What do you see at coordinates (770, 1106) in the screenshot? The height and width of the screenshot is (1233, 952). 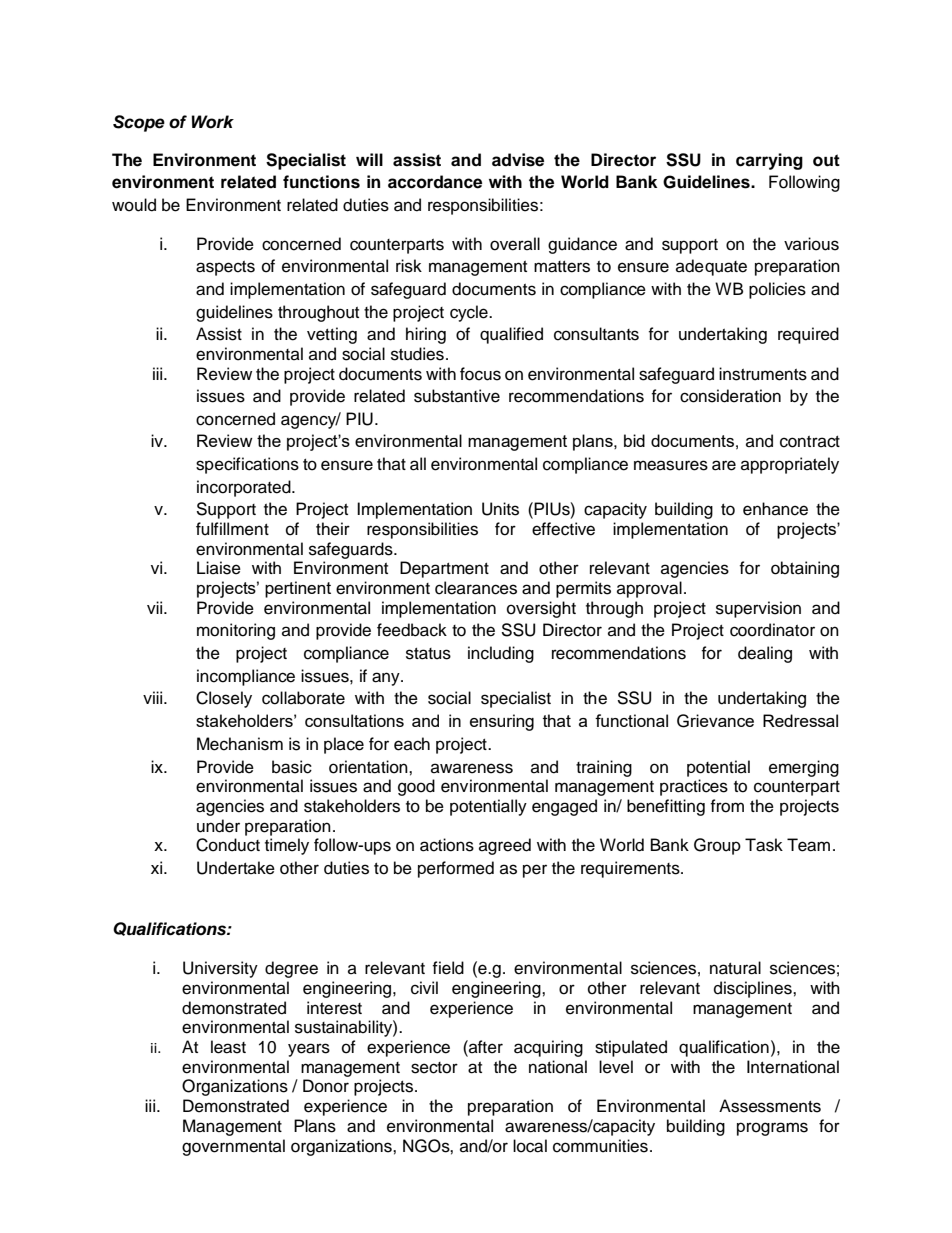 I see `Assessments` at bounding box center [770, 1106].
